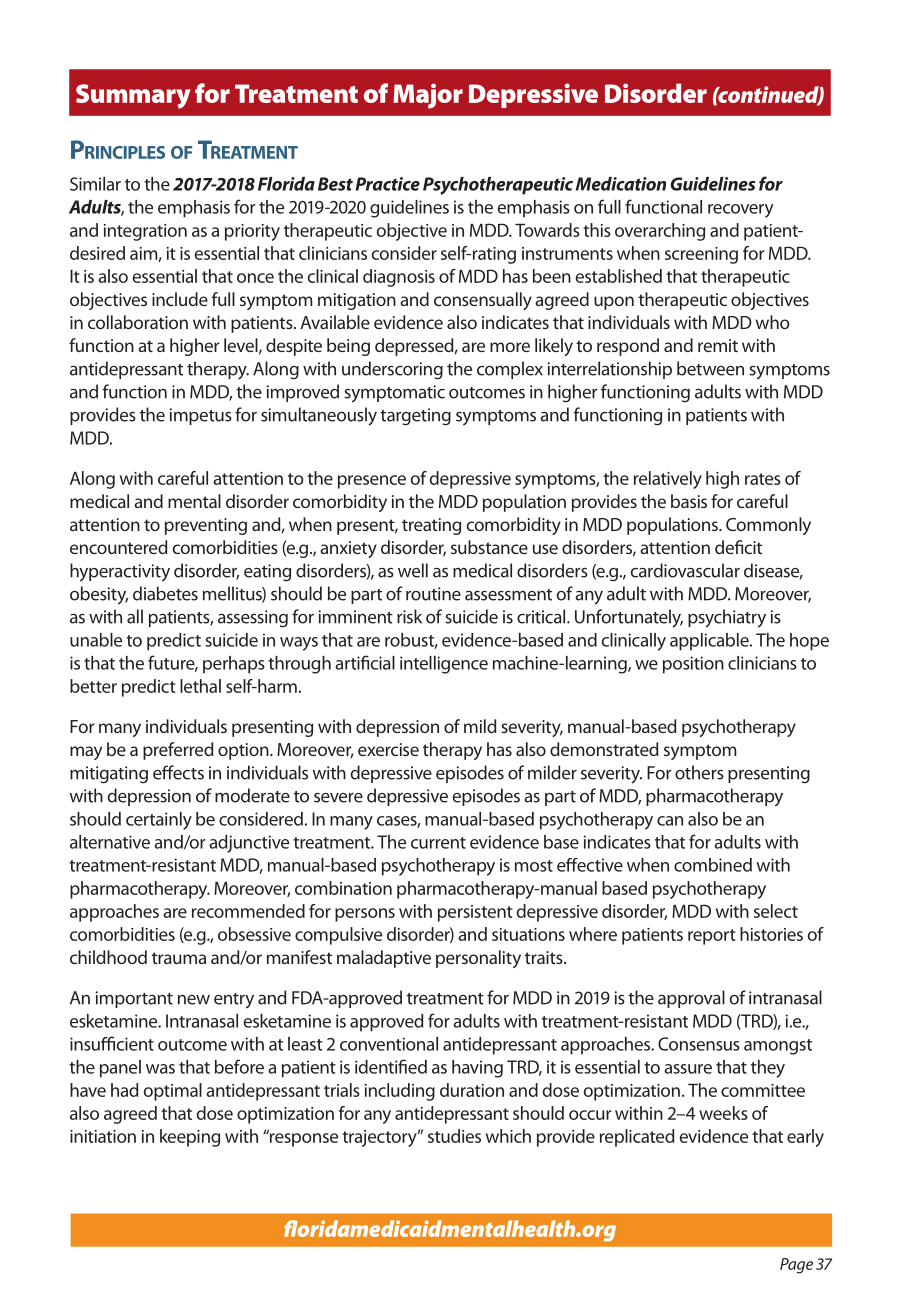 The image size is (900, 1316). I want to click on certainly, so click(159, 821).
